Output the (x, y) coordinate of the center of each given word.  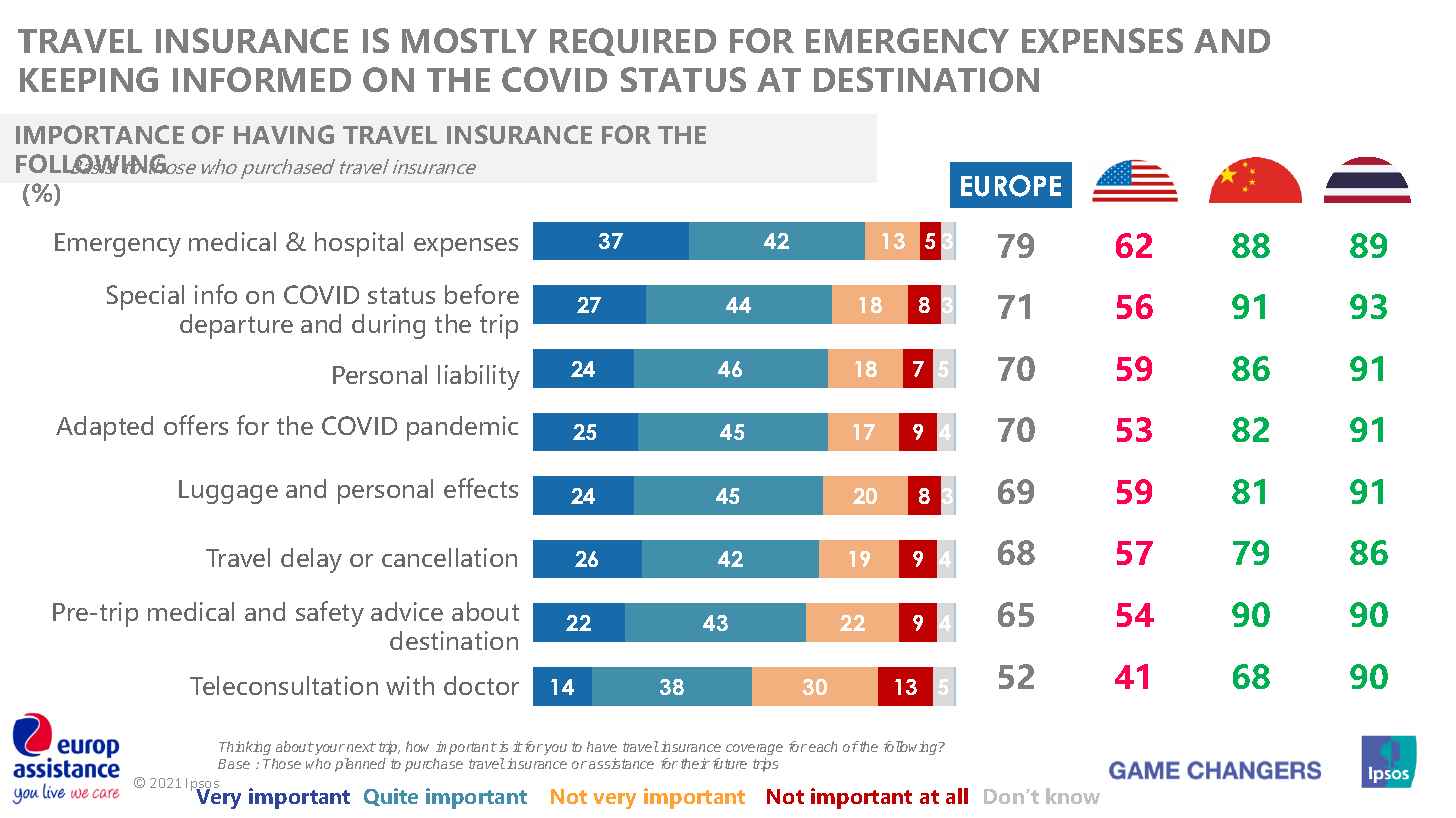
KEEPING (89, 79)
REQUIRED (633, 42)
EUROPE (1011, 186)
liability (479, 377)
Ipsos (202, 786)
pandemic (462, 428)
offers (196, 425)
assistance (621, 763)
